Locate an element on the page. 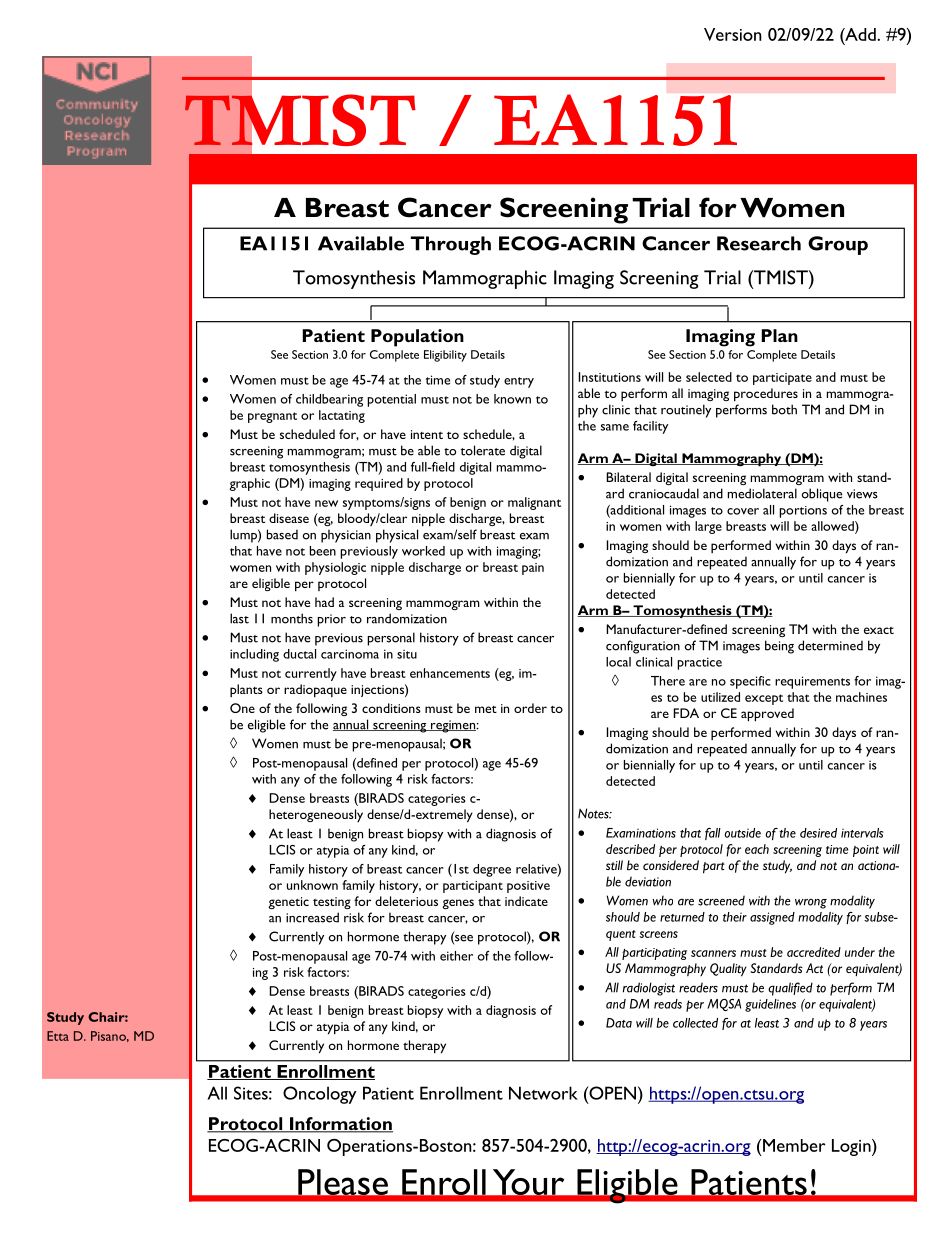 Image resolution: width=952 pixels, height=1233 pixels. intent is located at coordinates (427, 434).
